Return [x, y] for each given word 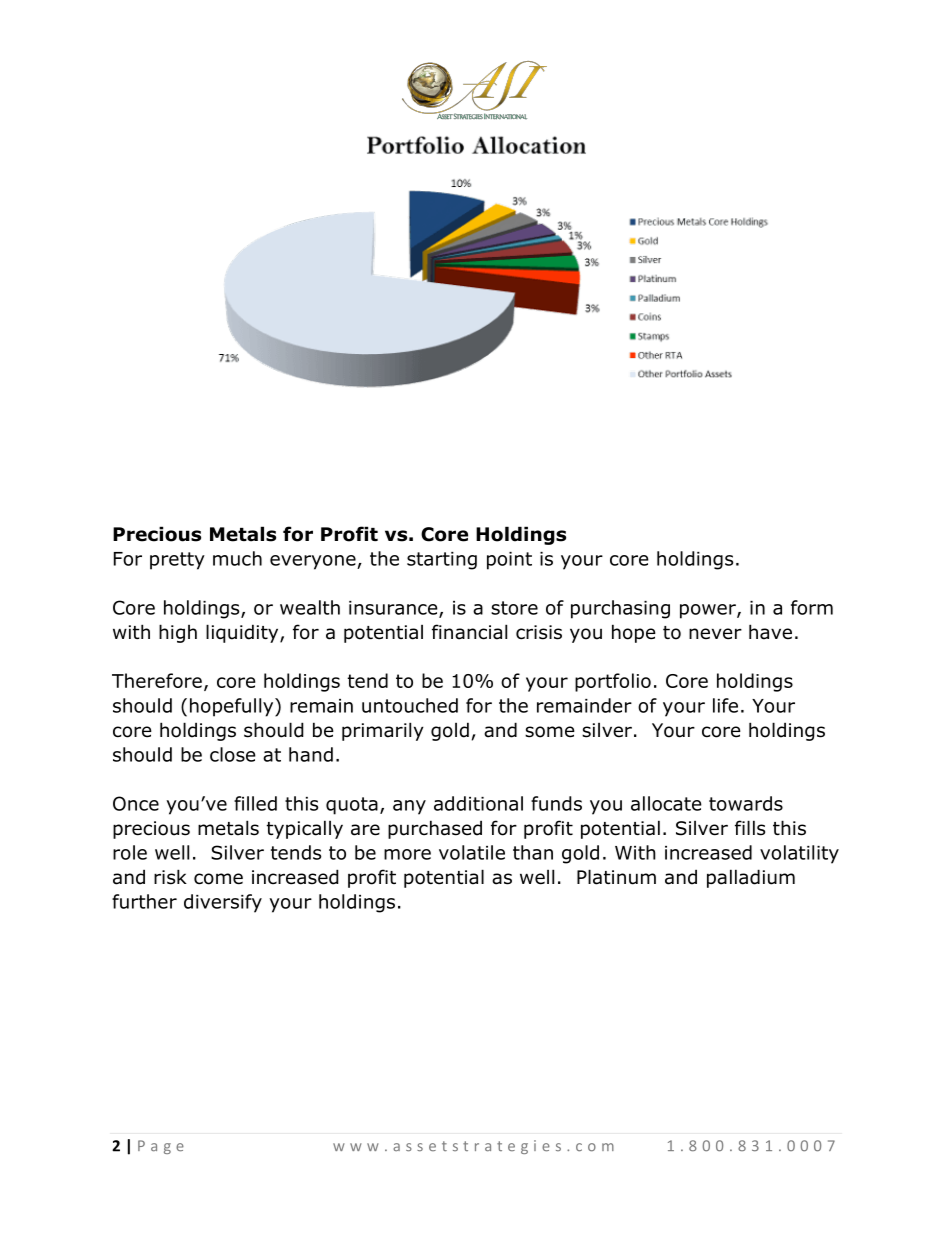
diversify [223, 903]
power [709, 611]
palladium [751, 878]
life [725, 705]
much [237, 558]
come [218, 879]
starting [442, 561]
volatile [472, 852]
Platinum [616, 877]
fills [750, 828]
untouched [410, 705]
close [233, 754]
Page [161, 1147]
